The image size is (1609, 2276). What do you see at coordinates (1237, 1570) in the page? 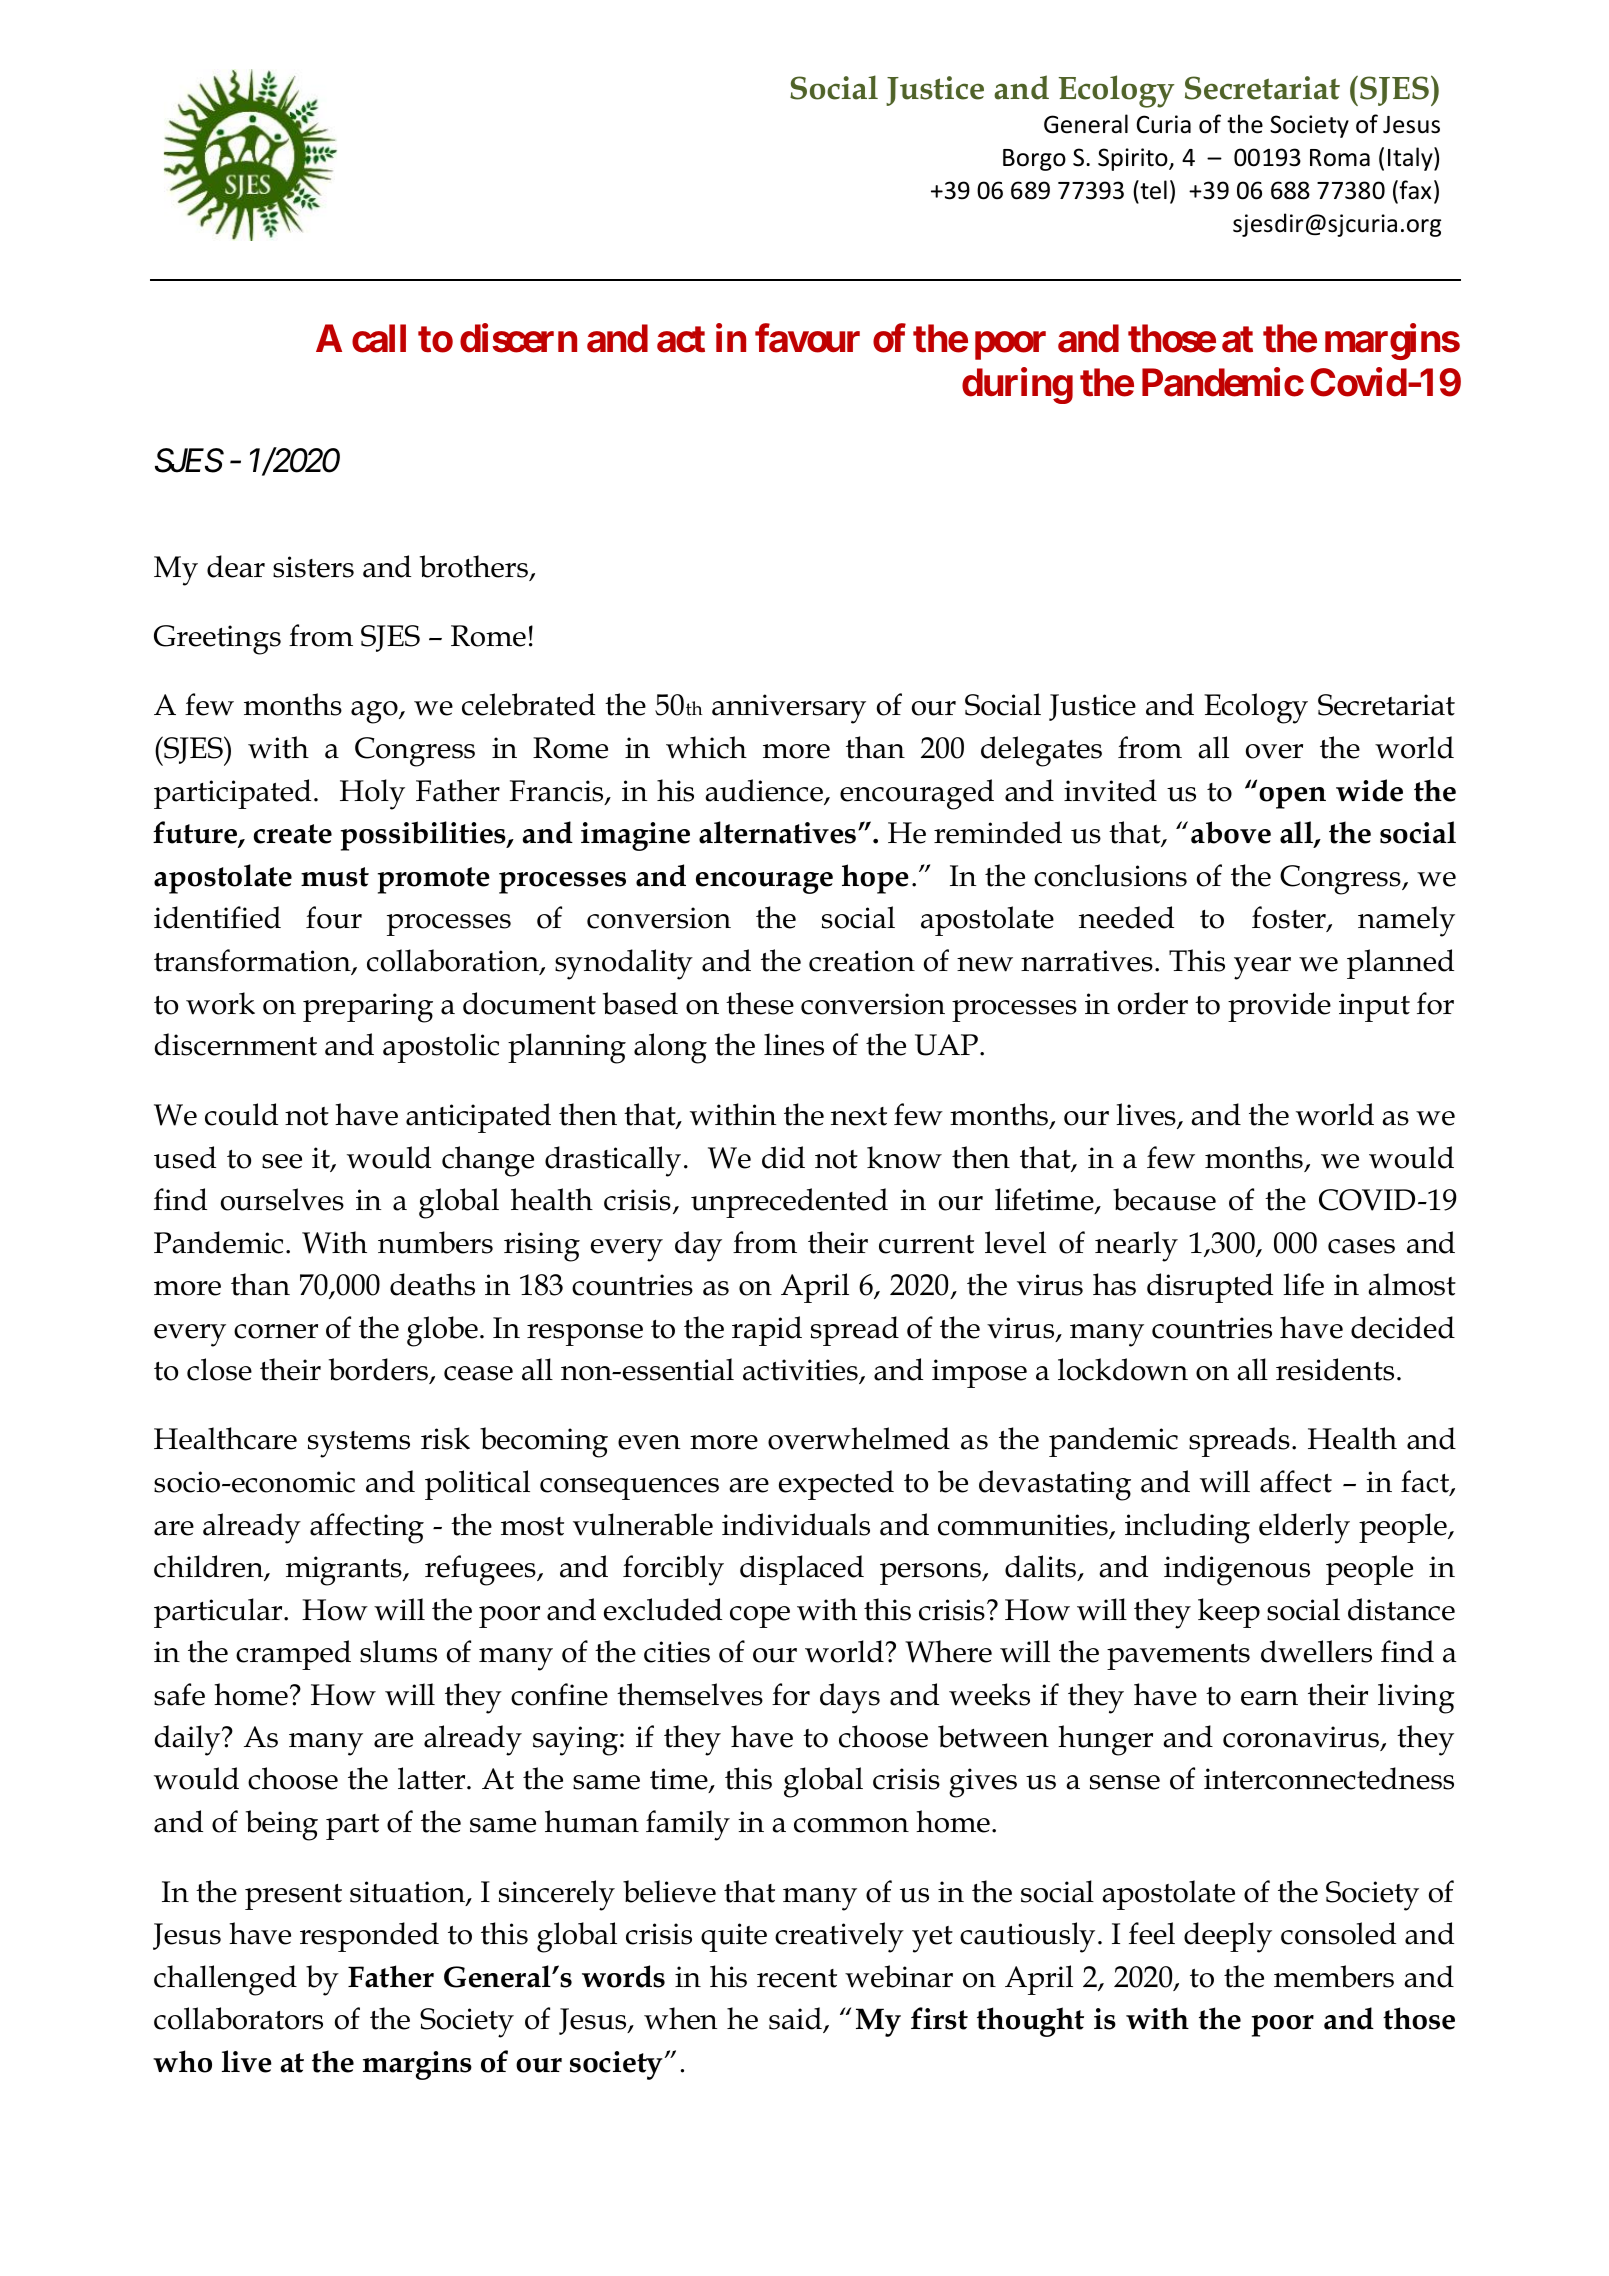
I see `indigenous` at bounding box center [1237, 1570].
